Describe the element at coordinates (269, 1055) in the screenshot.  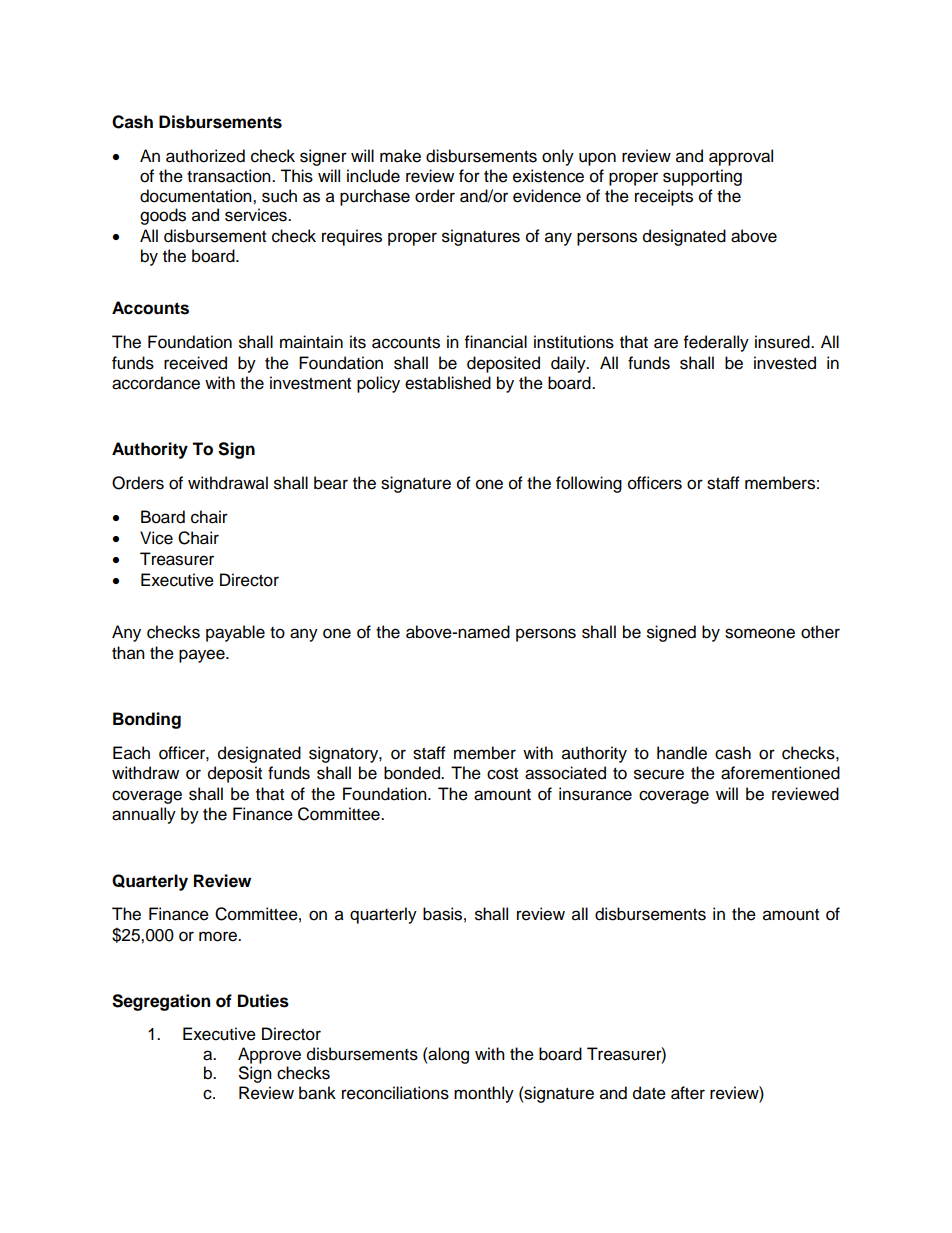
I see `Approve` at that location.
